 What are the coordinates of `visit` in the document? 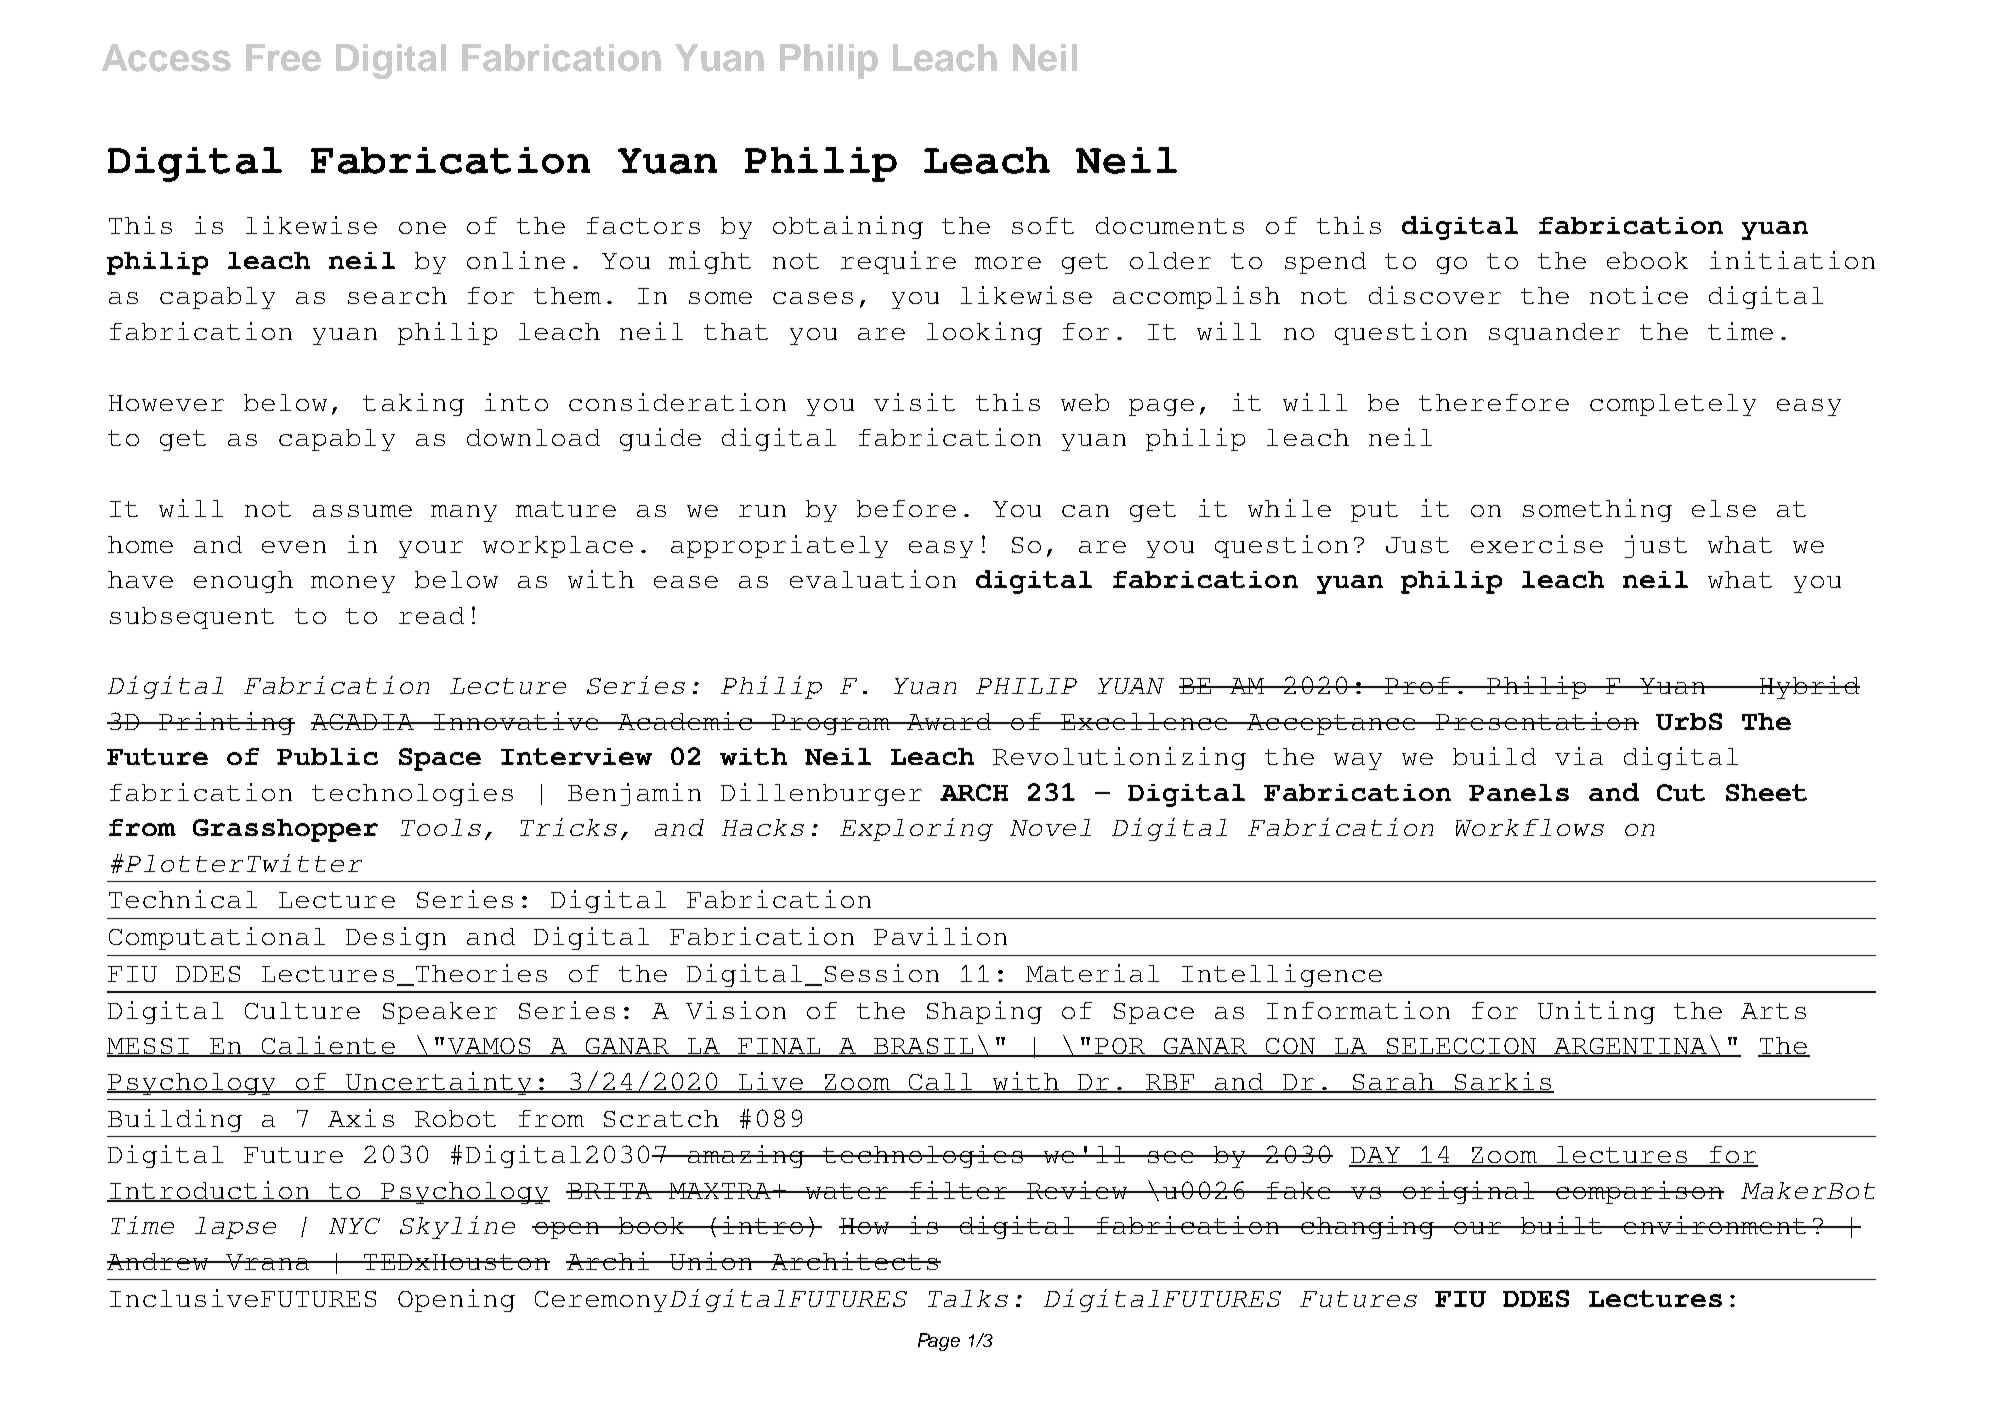 It's located at (914, 402).
